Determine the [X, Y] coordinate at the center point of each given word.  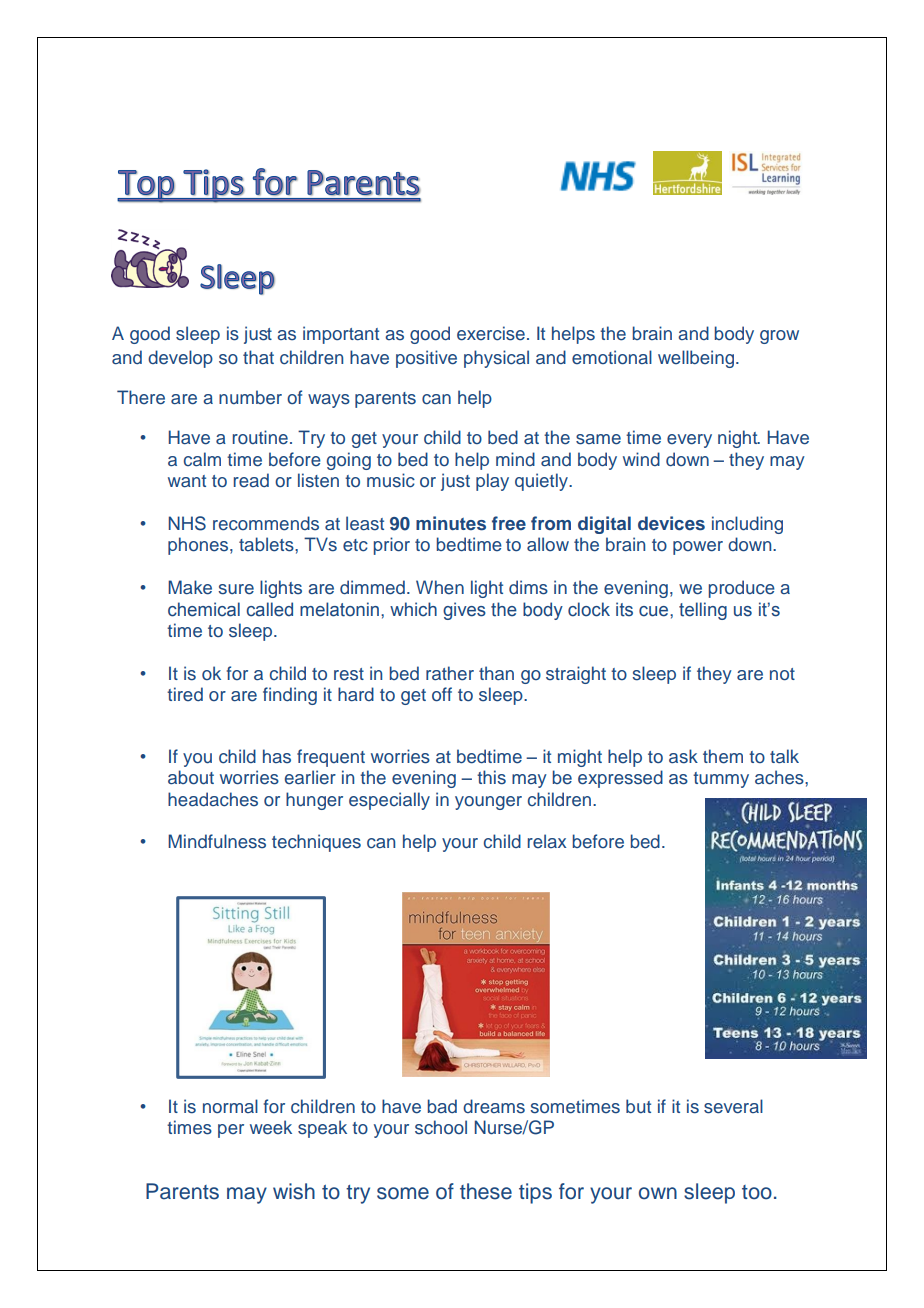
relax [547, 841]
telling [703, 611]
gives [464, 611]
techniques [316, 843]
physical [496, 359]
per [231, 1131]
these [486, 1191]
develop [180, 359]
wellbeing [696, 359]
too [757, 1192]
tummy [721, 780]
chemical [204, 609]
